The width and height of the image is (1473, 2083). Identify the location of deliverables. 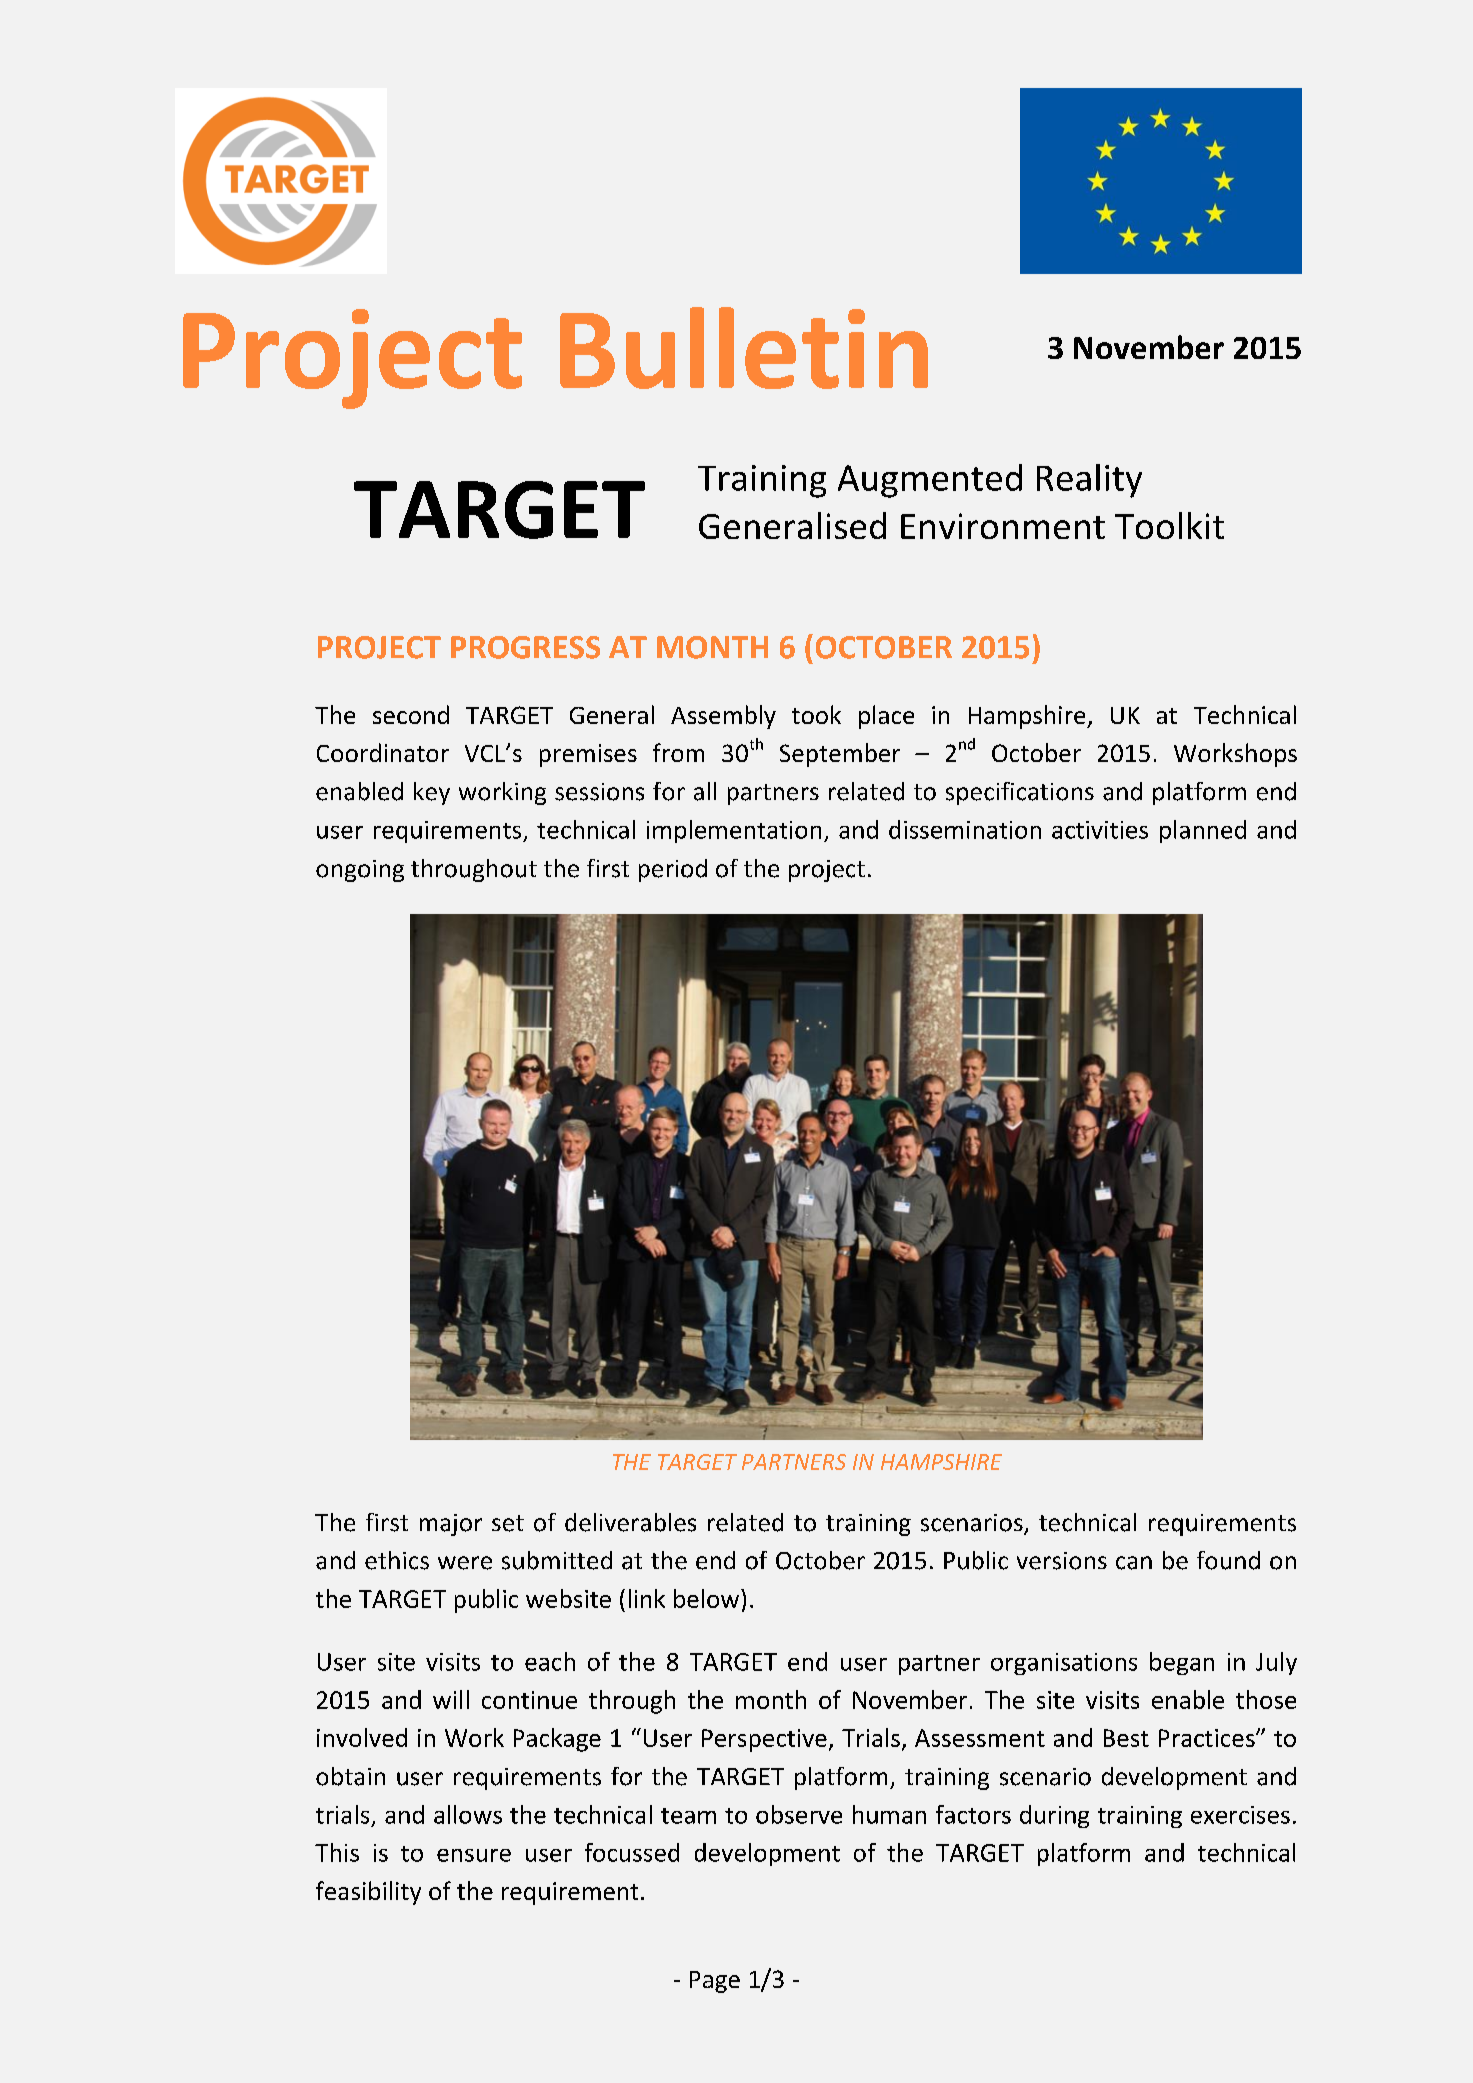
(630, 1522).
